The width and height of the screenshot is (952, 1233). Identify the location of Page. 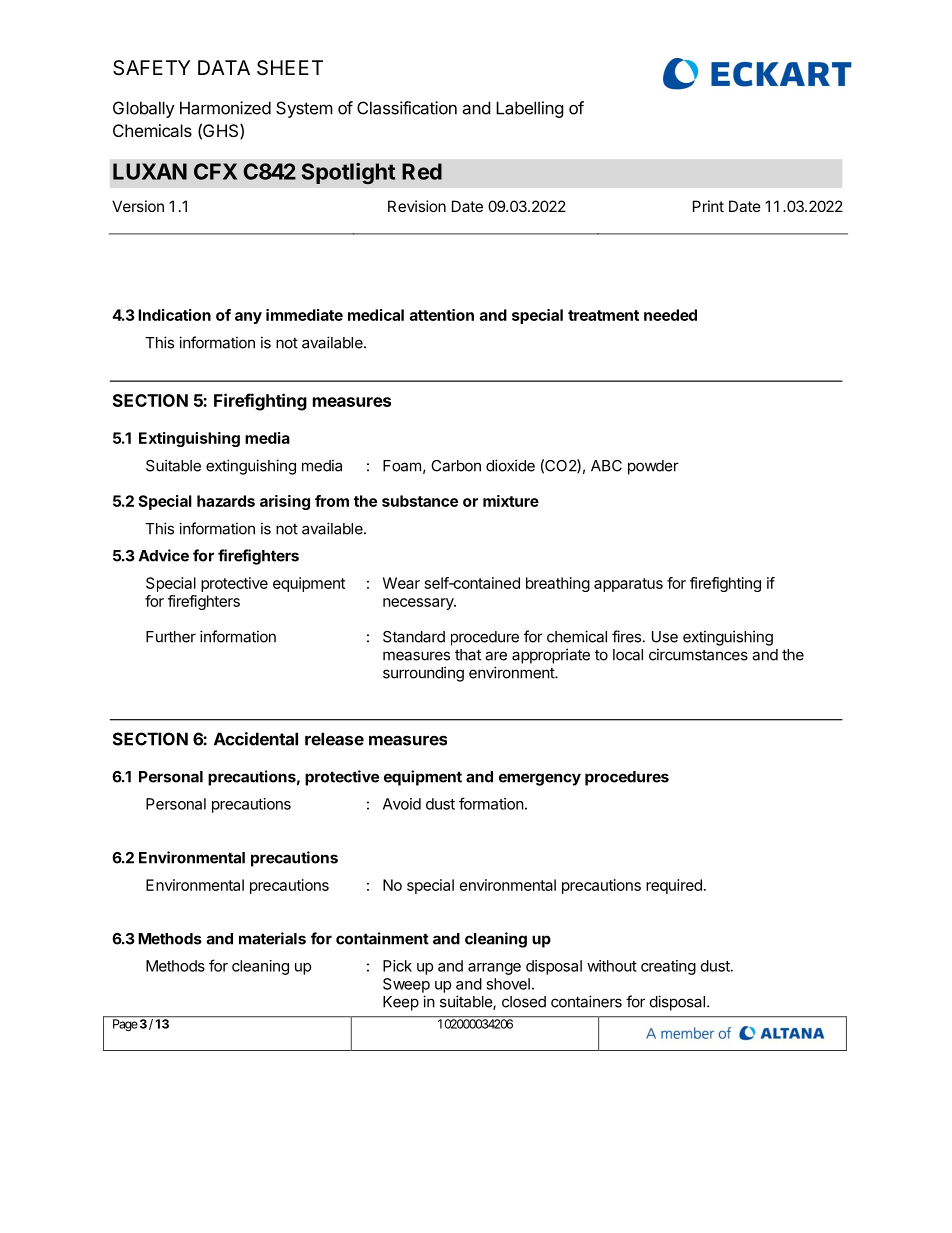
(125, 1025).
